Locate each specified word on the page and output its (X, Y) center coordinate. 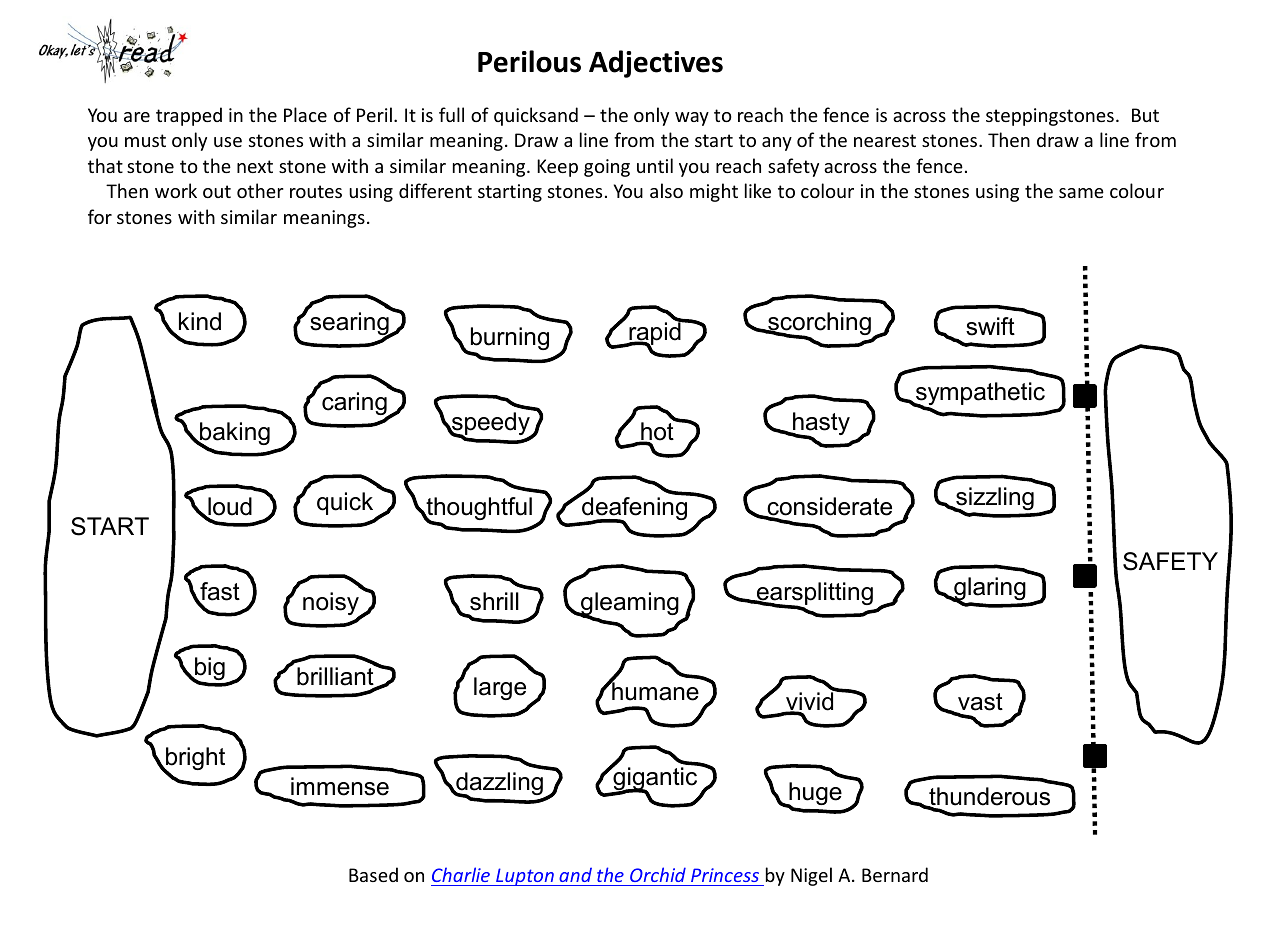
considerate (828, 507)
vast (979, 703)
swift (990, 326)
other (260, 190)
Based (373, 874)
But (1145, 115)
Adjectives (656, 64)
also (666, 190)
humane (654, 691)
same (1081, 193)
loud (229, 507)
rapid (655, 334)
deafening (635, 509)
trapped (189, 116)
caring (355, 405)
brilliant (336, 676)
